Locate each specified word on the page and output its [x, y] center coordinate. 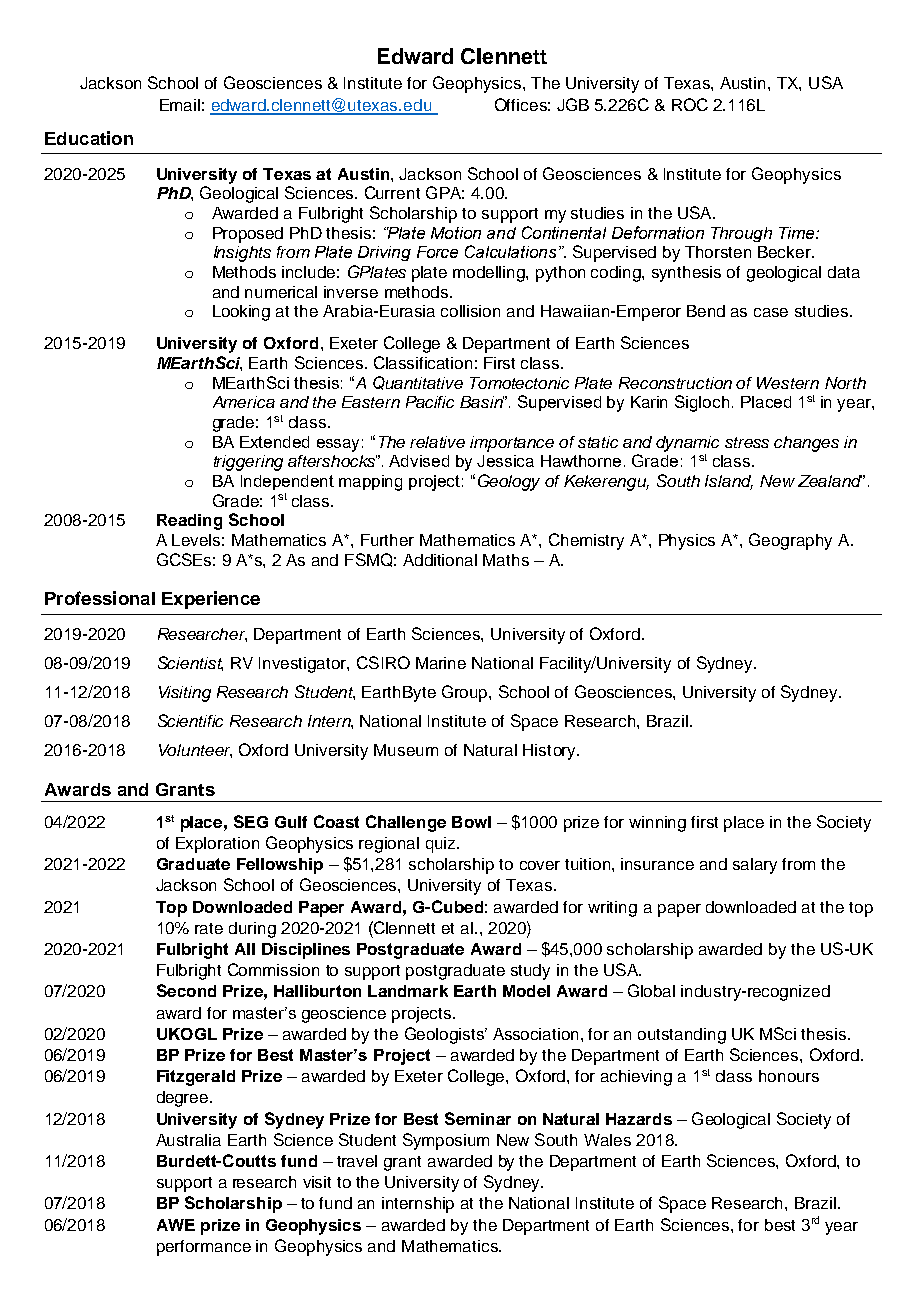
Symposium [446, 1141]
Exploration [217, 845]
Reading [189, 522]
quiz [442, 845]
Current [392, 192]
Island [729, 482]
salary [755, 866]
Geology [509, 482]
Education [89, 138]
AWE [176, 1225]
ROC [690, 104]
